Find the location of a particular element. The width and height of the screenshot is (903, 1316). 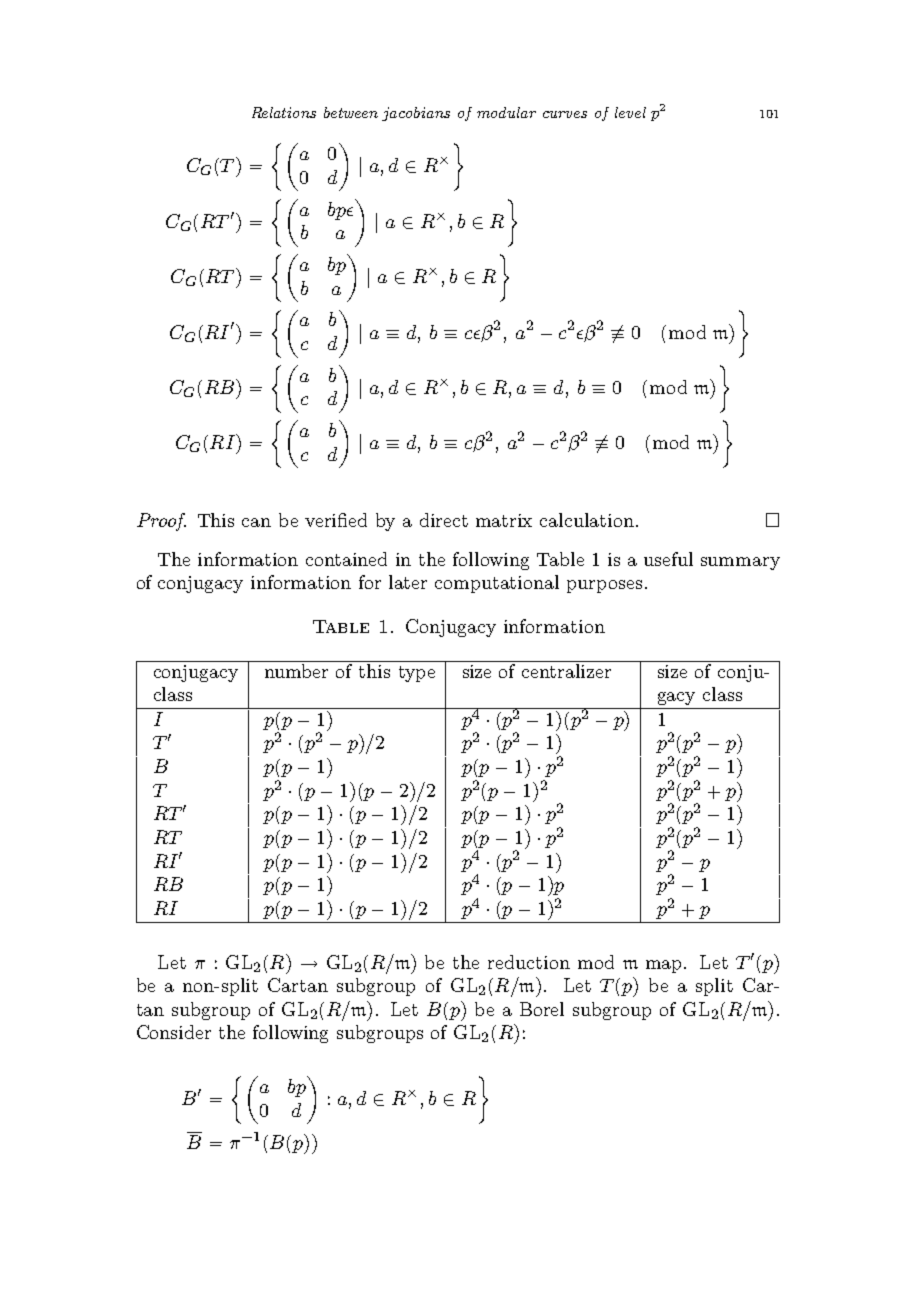

map is located at coordinates (665, 966).
